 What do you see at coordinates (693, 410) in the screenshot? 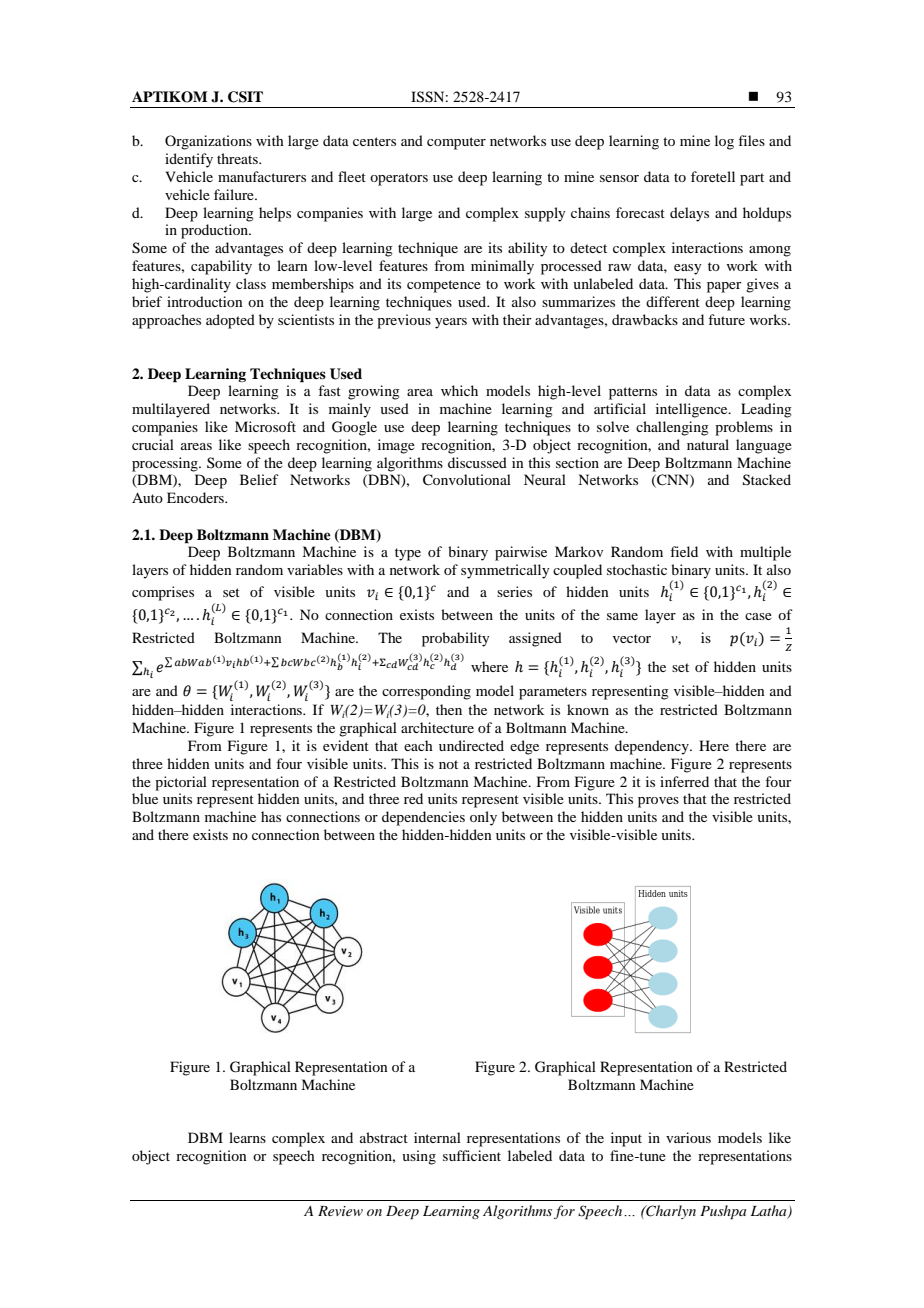
I see `intelligence` at bounding box center [693, 410].
